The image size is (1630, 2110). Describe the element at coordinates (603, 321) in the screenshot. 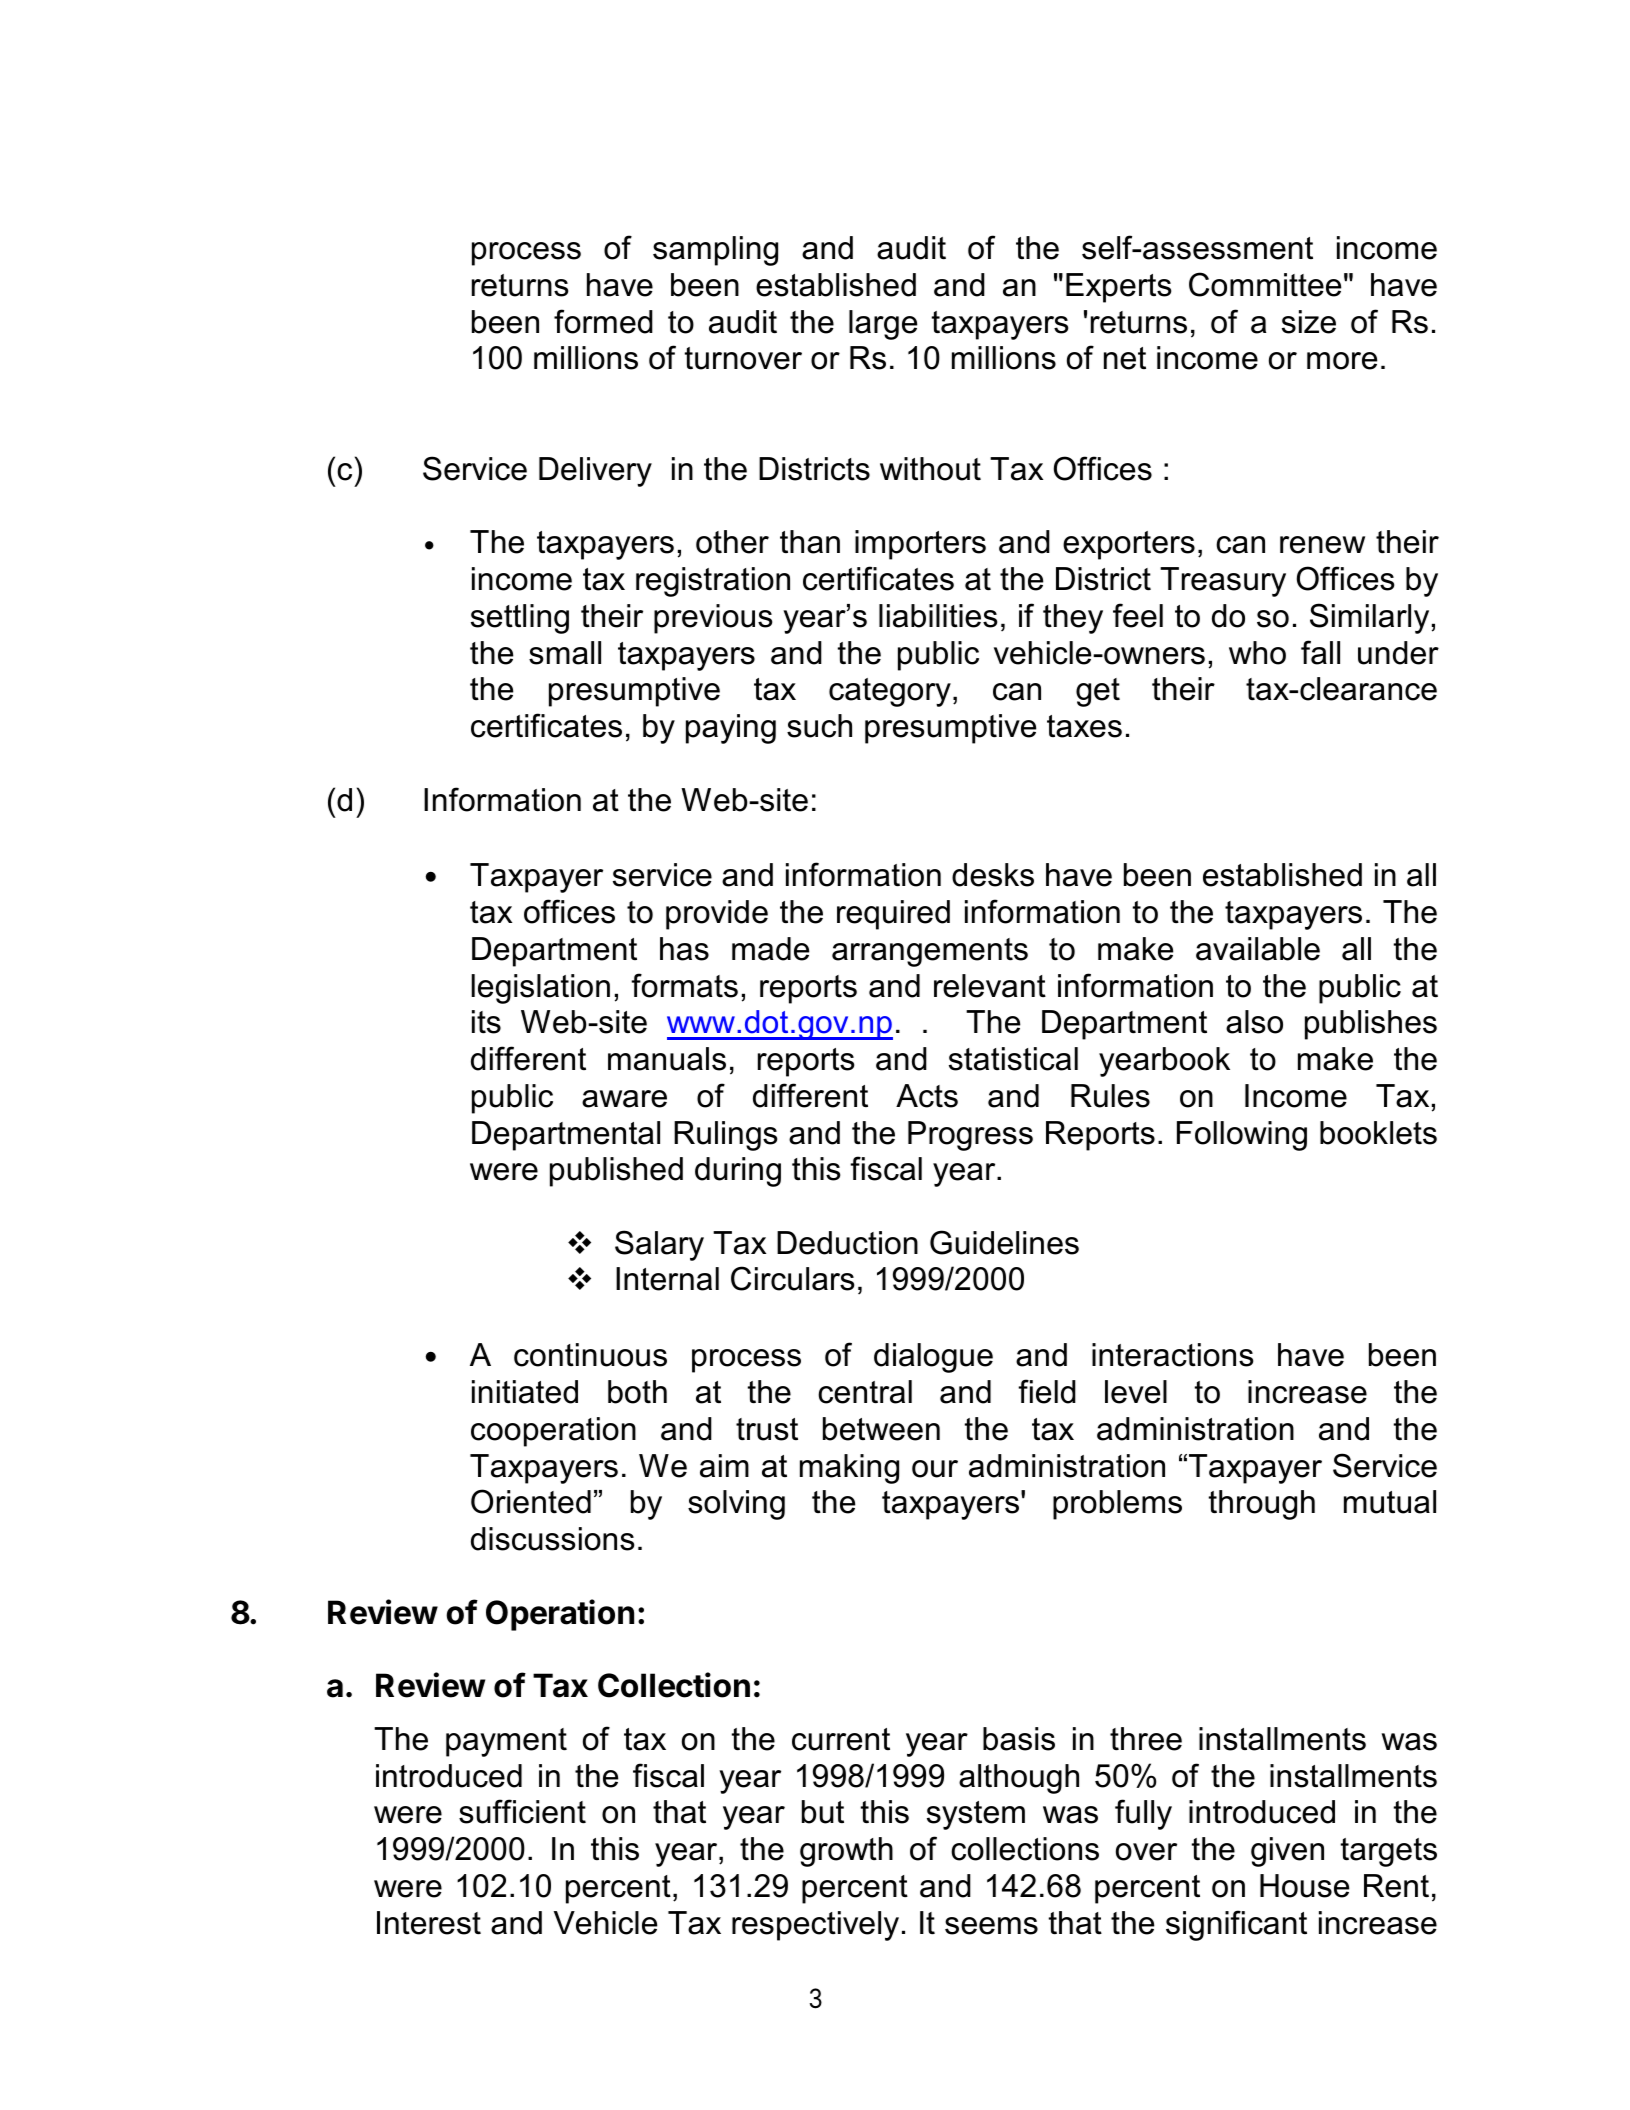

I see `formed` at that location.
